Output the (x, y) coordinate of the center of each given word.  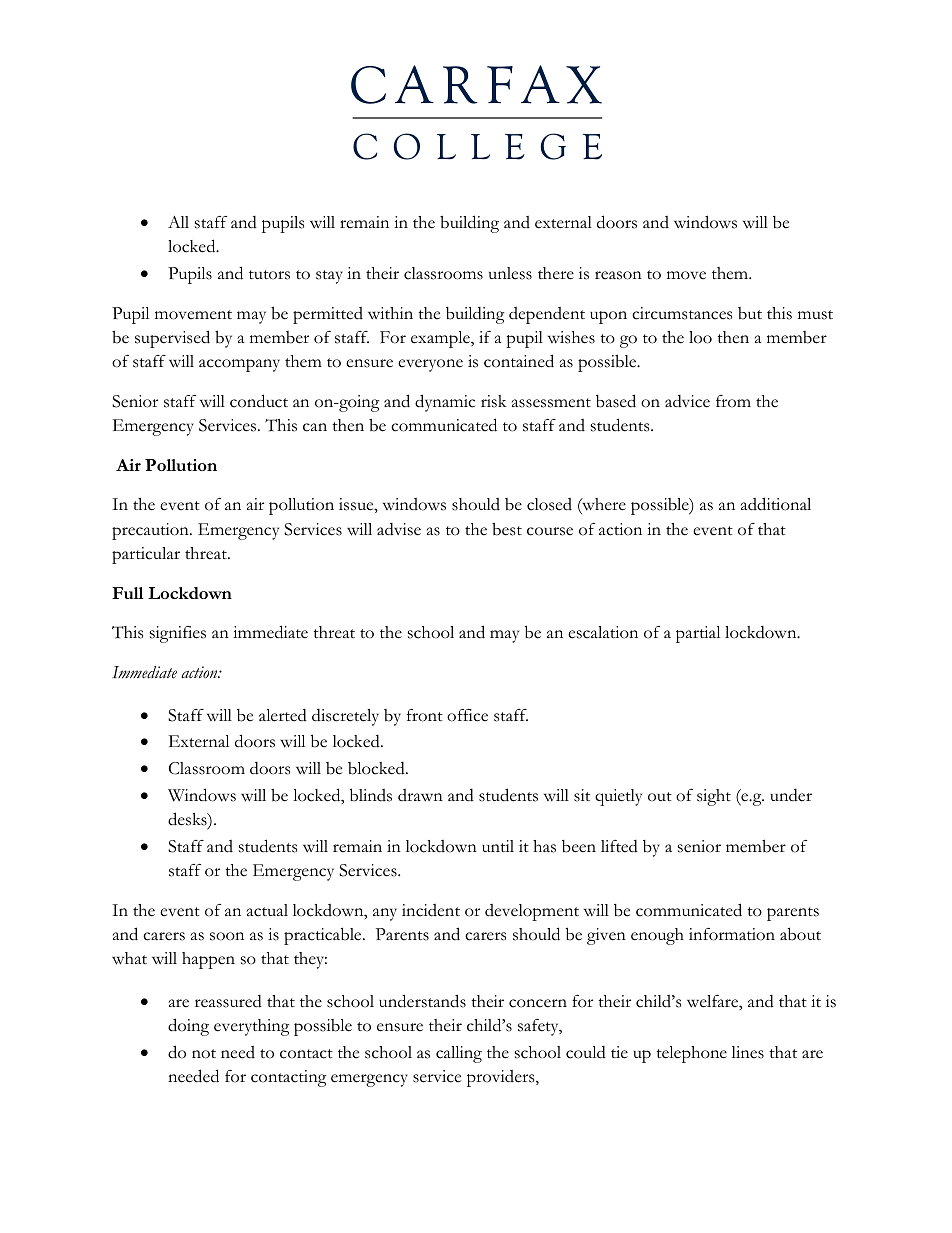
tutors (269, 275)
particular (146, 555)
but (750, 313)
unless (510, 273)
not (204, 1054)
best (507, 529)
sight (714, 797)
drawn (420, 795)
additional (776, 504)
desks (188, 820)
